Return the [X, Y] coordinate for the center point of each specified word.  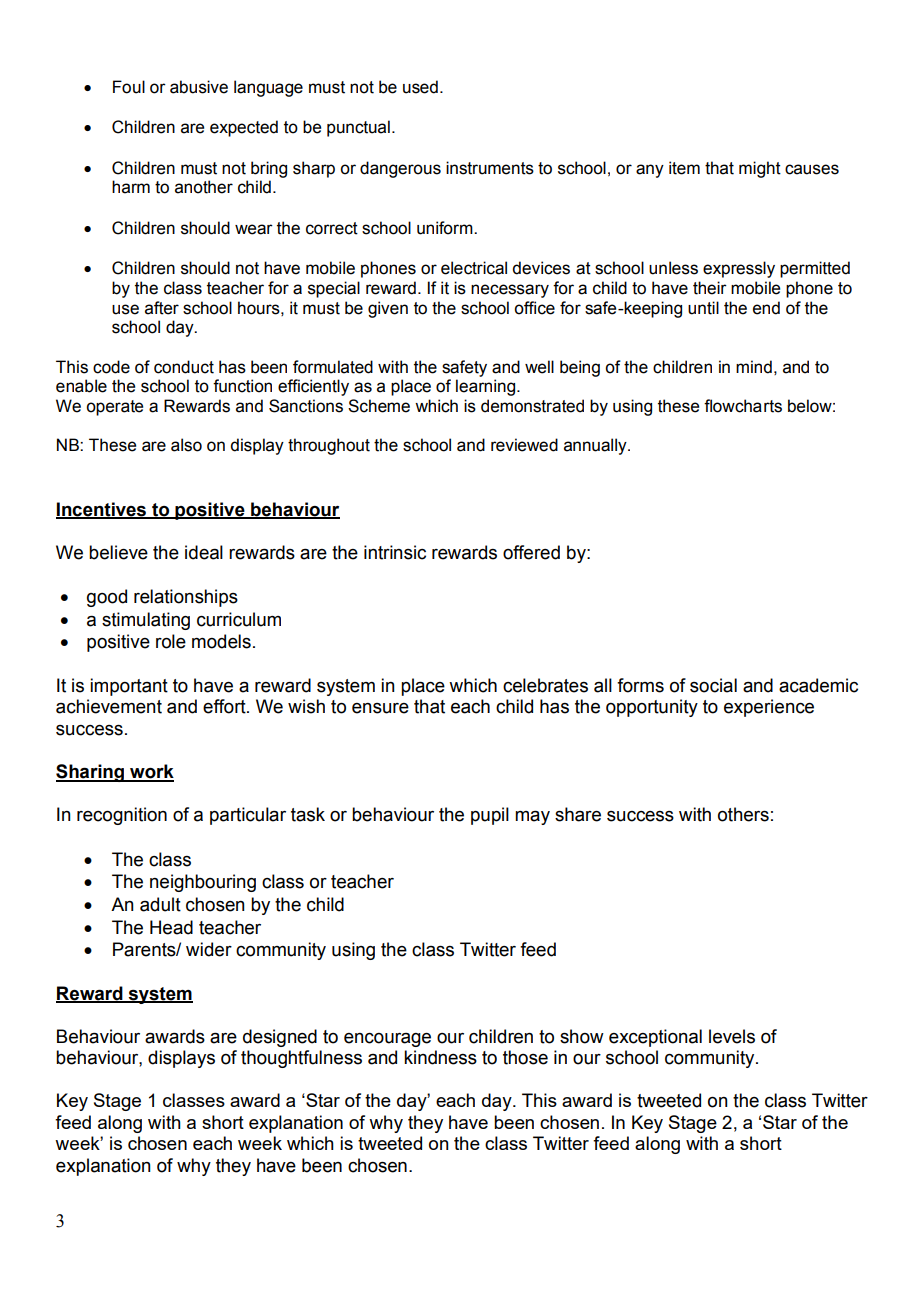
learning [487, 387]
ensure [380, 708]
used [420, 87]
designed [280, 1038]
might [760, 169]
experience [769, 708]
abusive [199, 87]
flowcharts [743, 406]
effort [225, 706]
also [186, 445]
